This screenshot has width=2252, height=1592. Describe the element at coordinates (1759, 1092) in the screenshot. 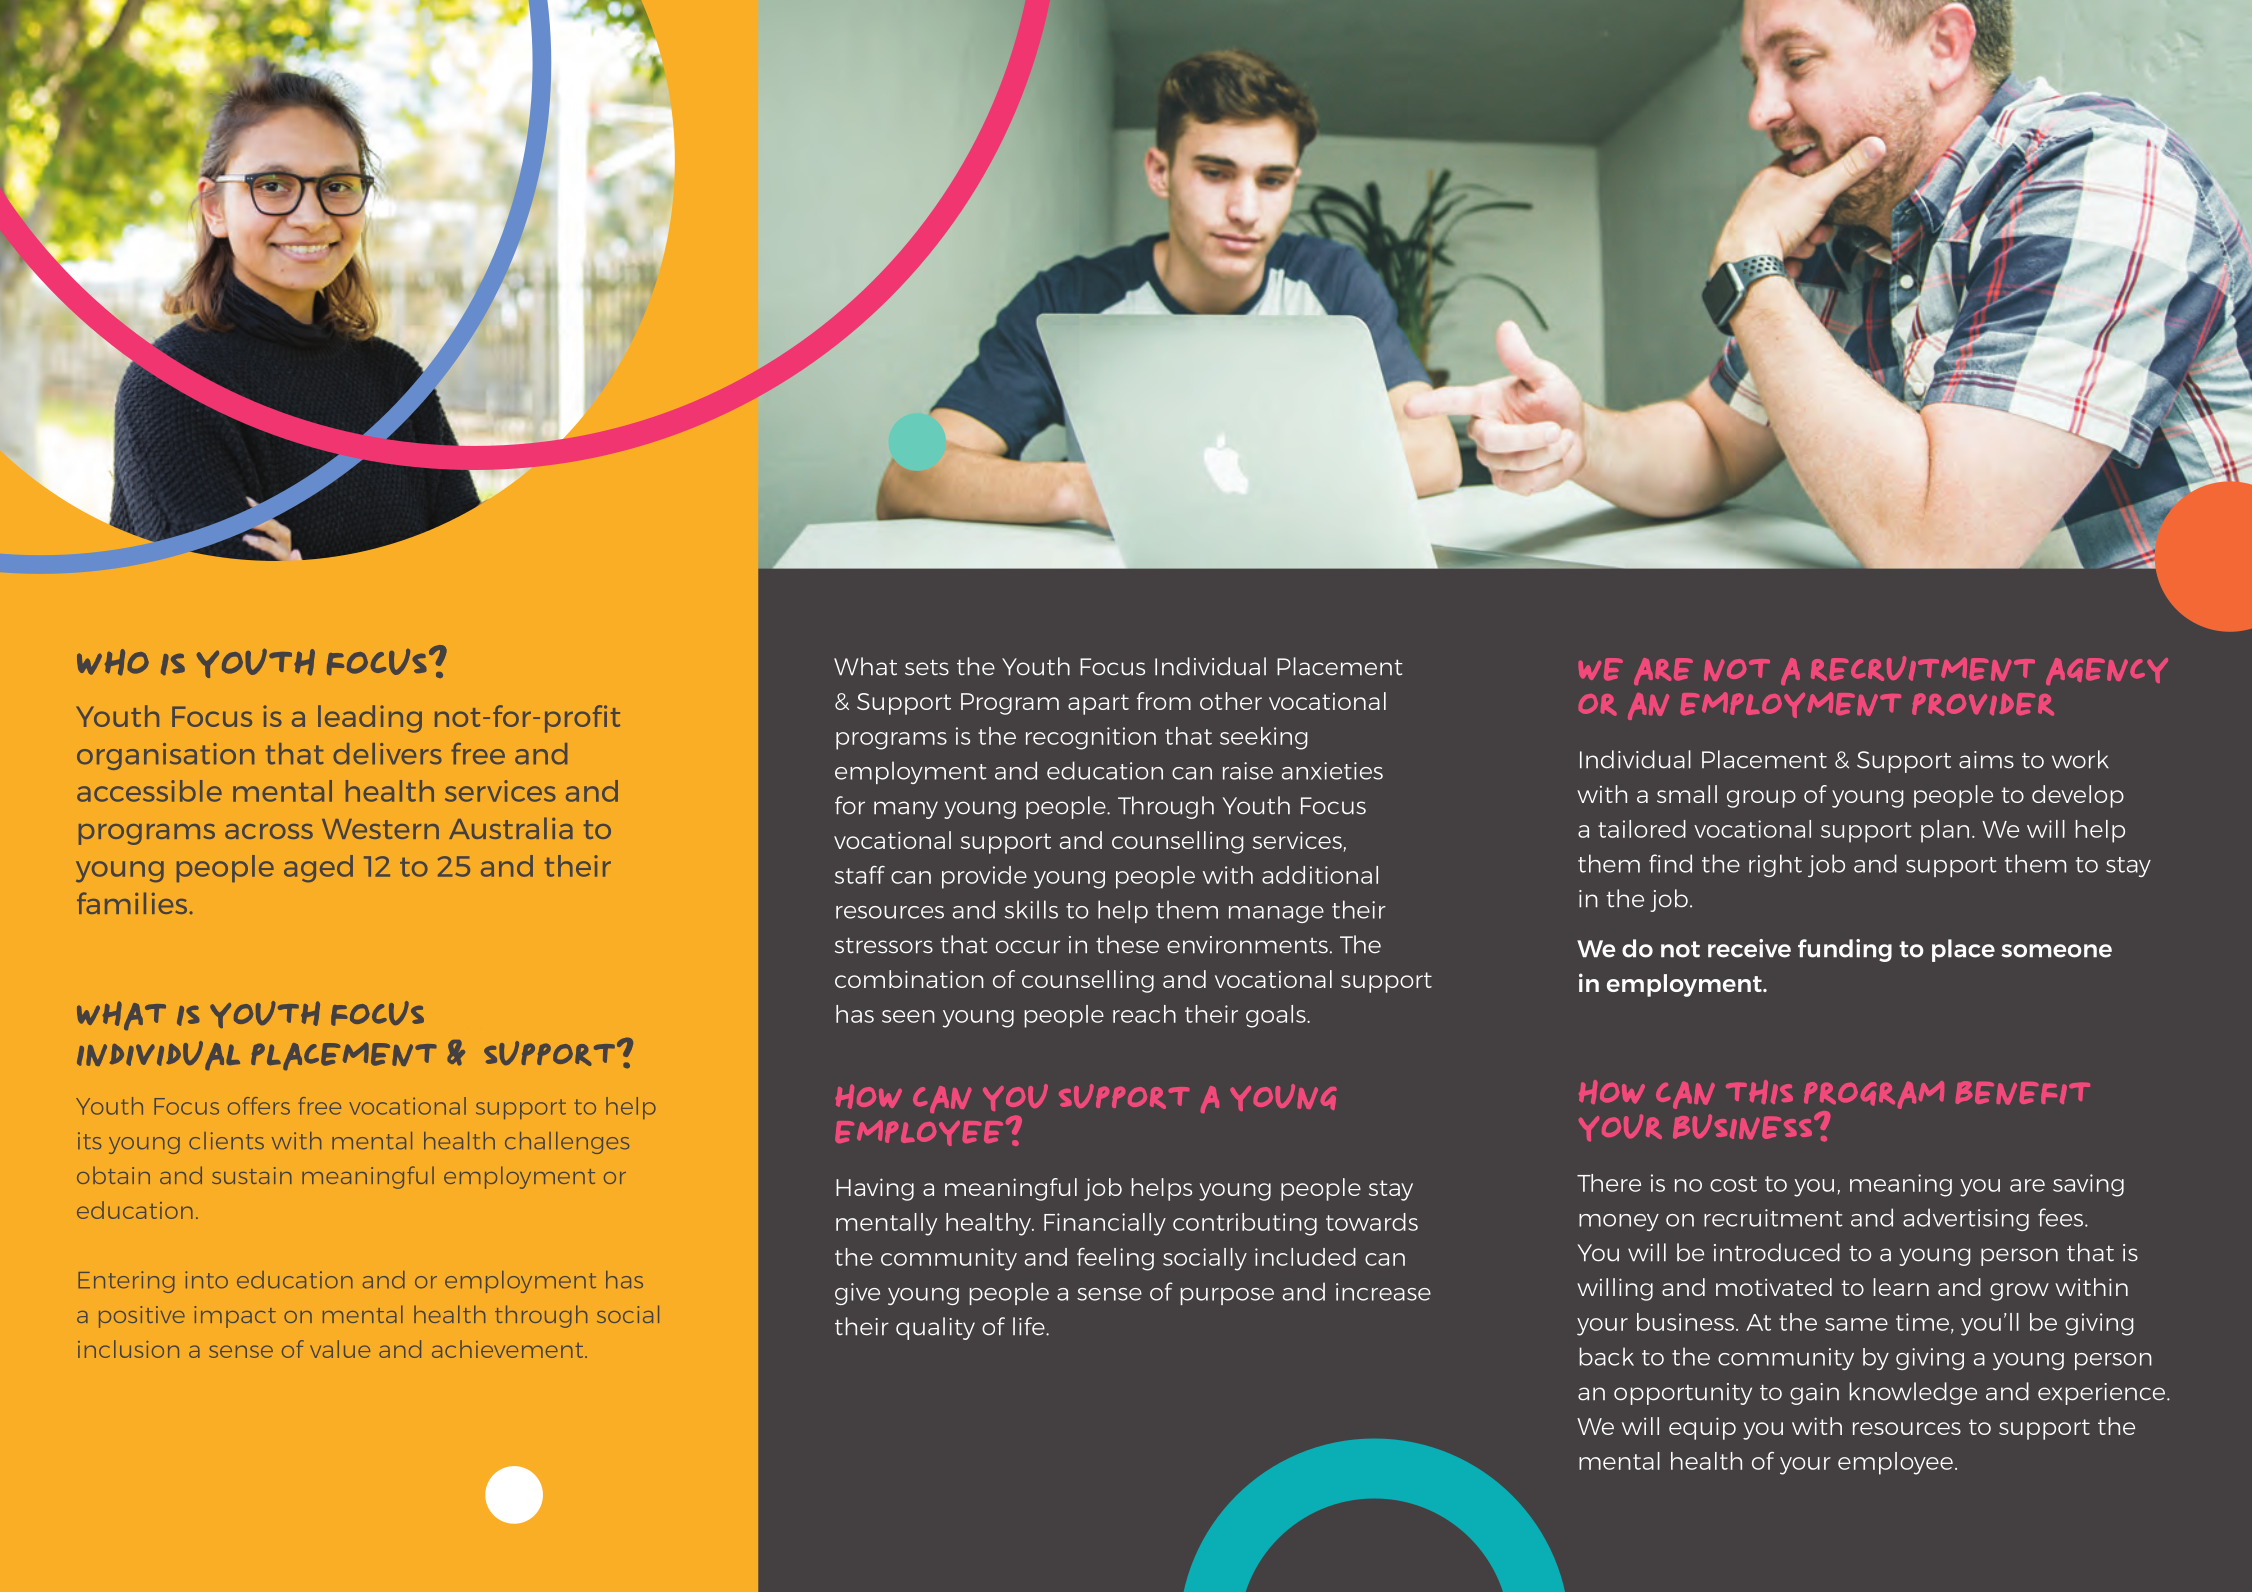

I see `THIS` at that location.
